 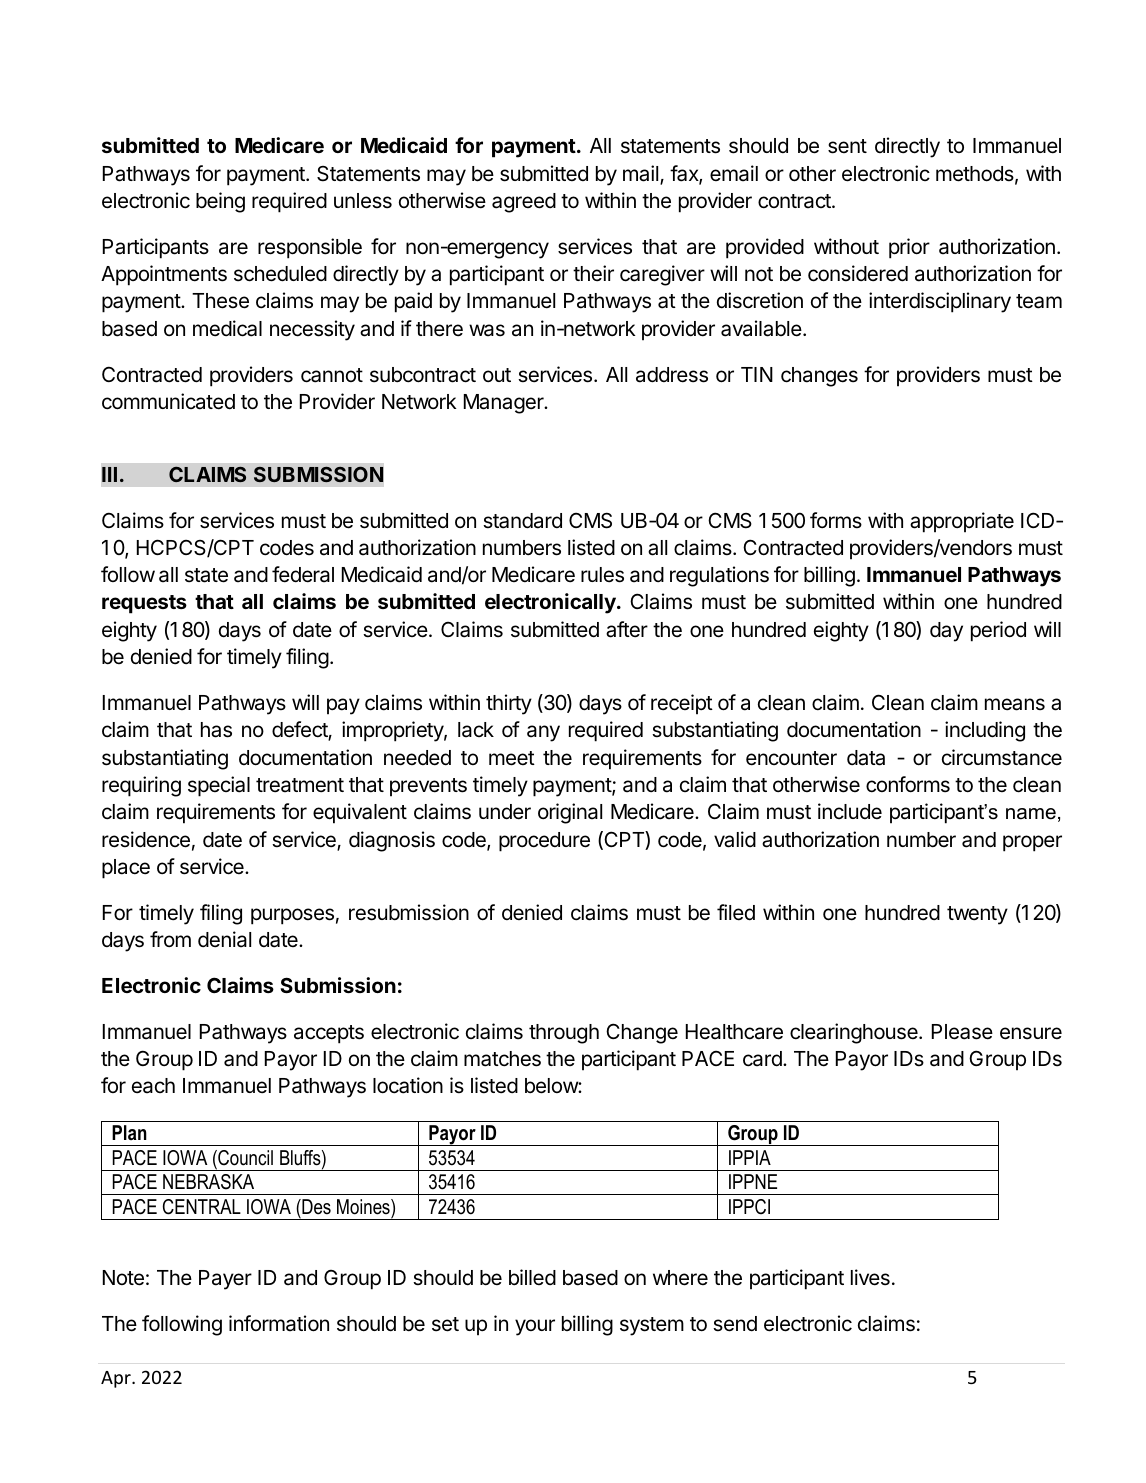 I want to click on sent, so click(x=847, y=146).
